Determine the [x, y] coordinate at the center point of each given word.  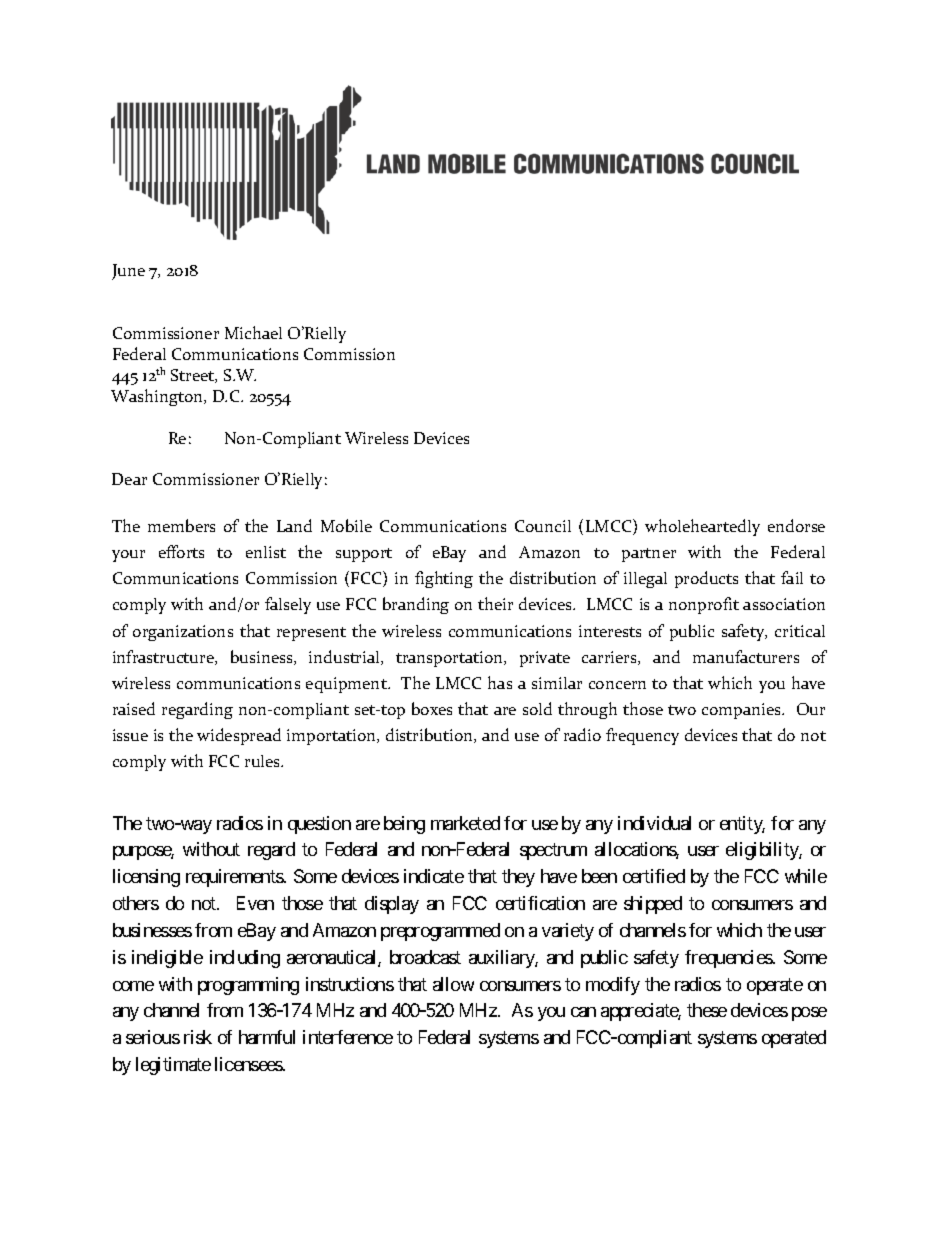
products [706, 579]
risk [198, 1037]
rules [264, 761]
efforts [181, 551]
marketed [465, 823]
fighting [444, 579]
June [128, 272]
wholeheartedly [702, 527]
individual [654, 823]
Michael [253, 332]
